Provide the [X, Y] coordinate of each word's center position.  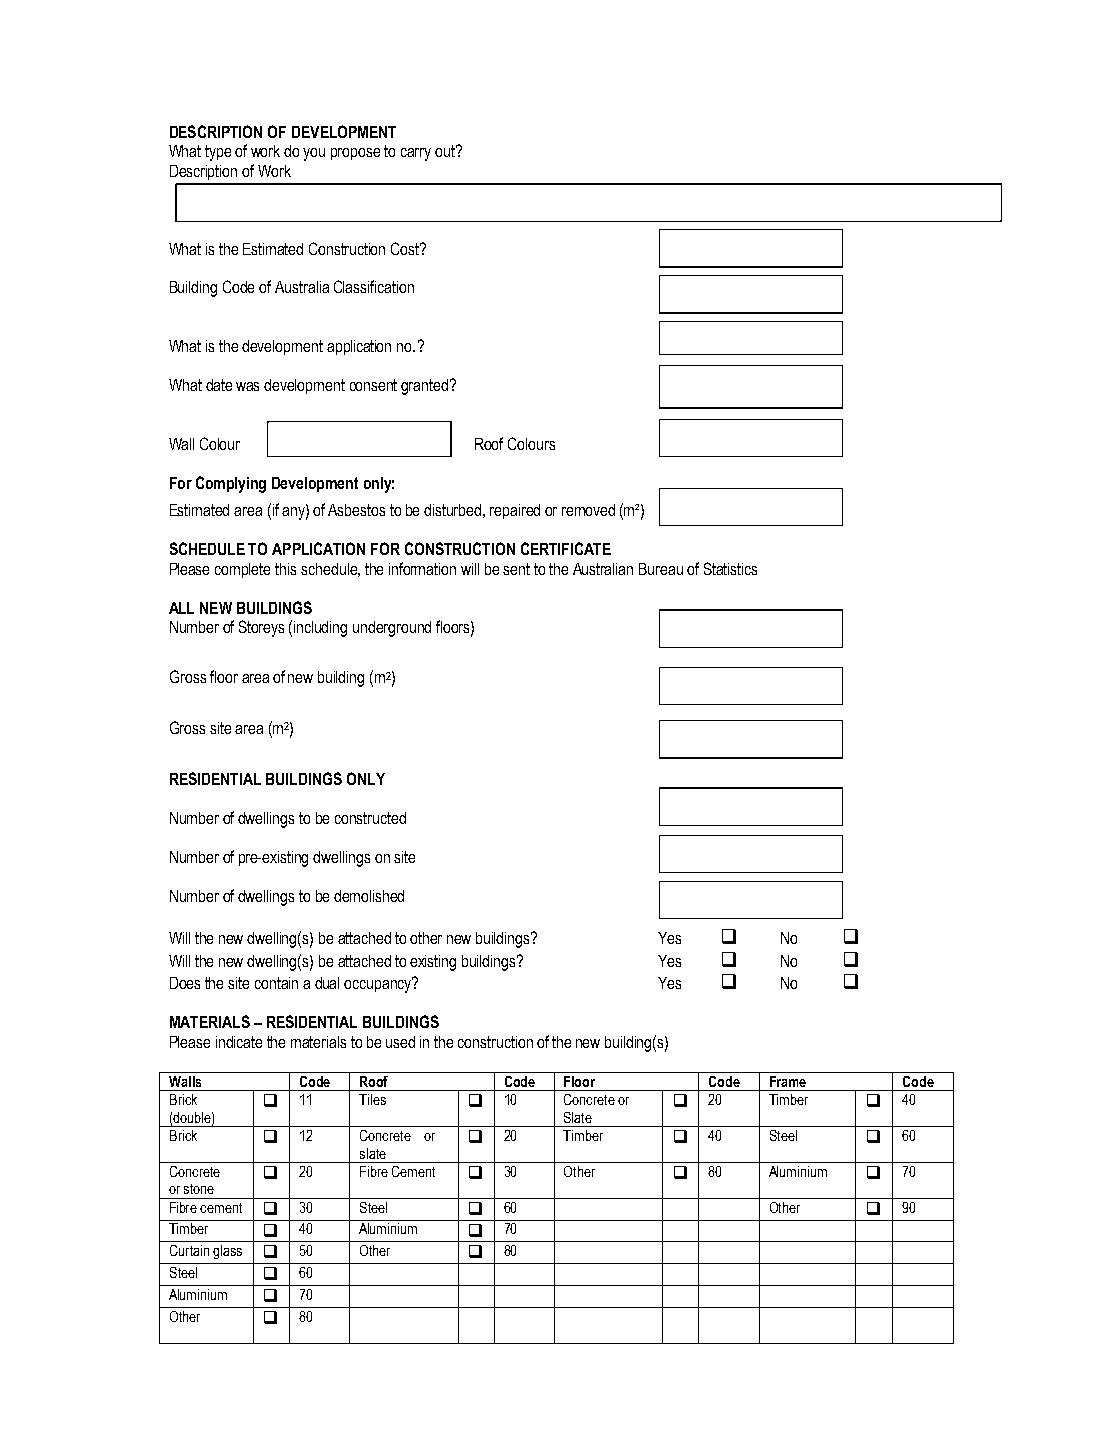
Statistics [730, 568]
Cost [406, 248]
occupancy [378, 985]
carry [416, 154]
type [218, 153]
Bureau [661, 569]
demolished [369, 896]
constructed [370, 818]
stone [199, 1189]
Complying [231, 484]
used [400, 1042]
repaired [515, 511]
